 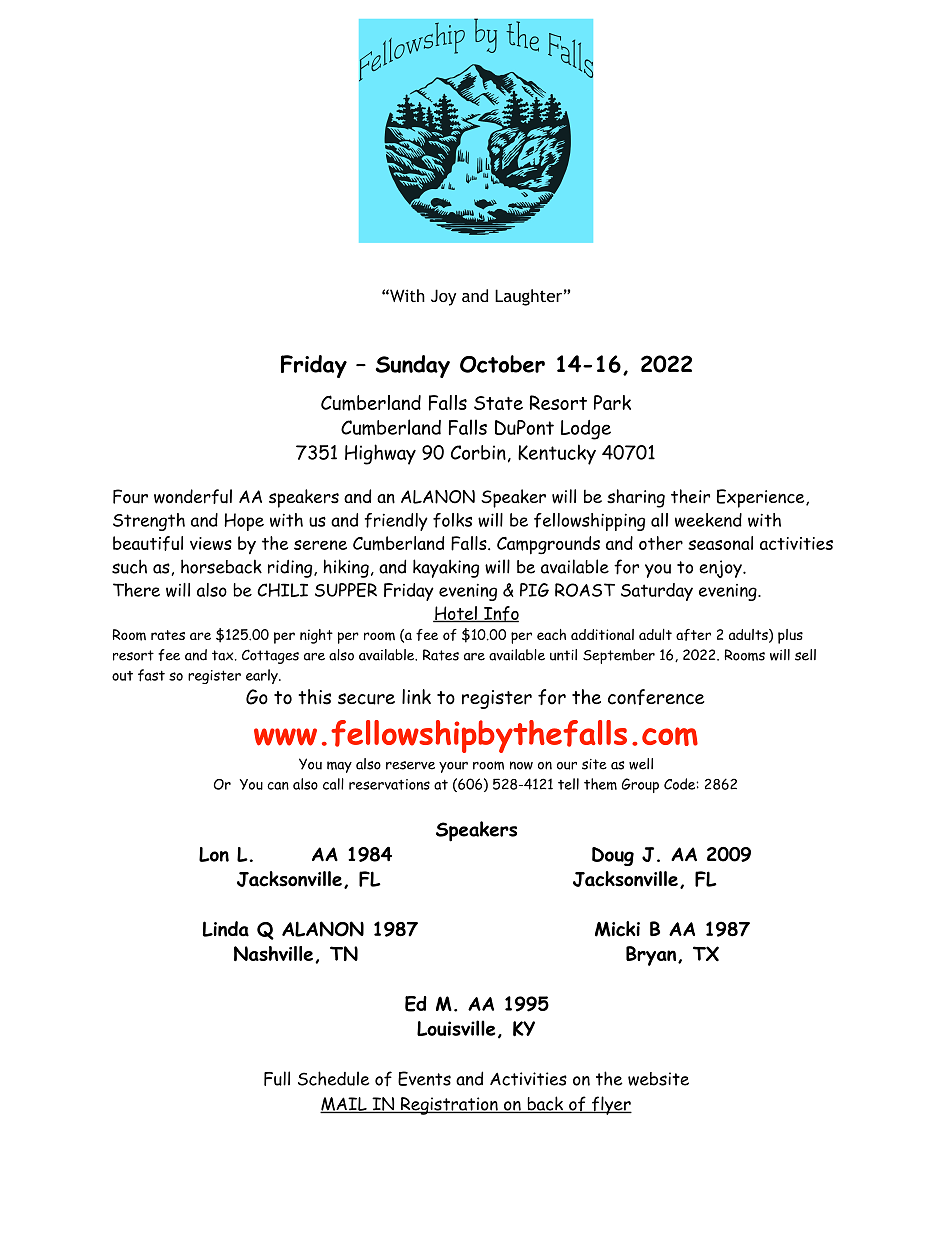 What do you see at coordinates (610, 1105) in the screenshot?
I see `flyer` at bounding box center [610, 1105].
